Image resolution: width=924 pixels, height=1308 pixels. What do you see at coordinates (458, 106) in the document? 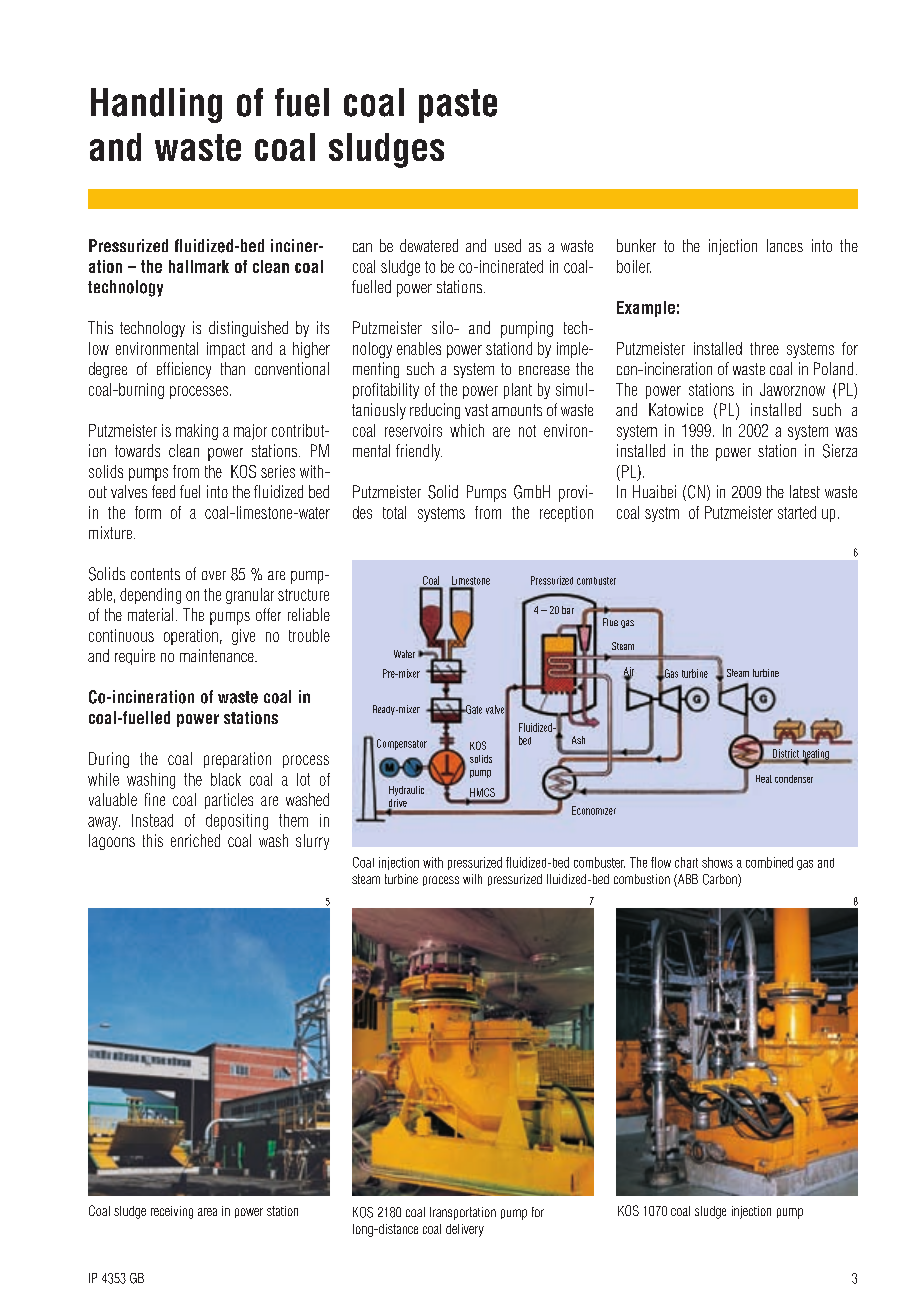
I see `paste` at bounding box center [458, 106].
